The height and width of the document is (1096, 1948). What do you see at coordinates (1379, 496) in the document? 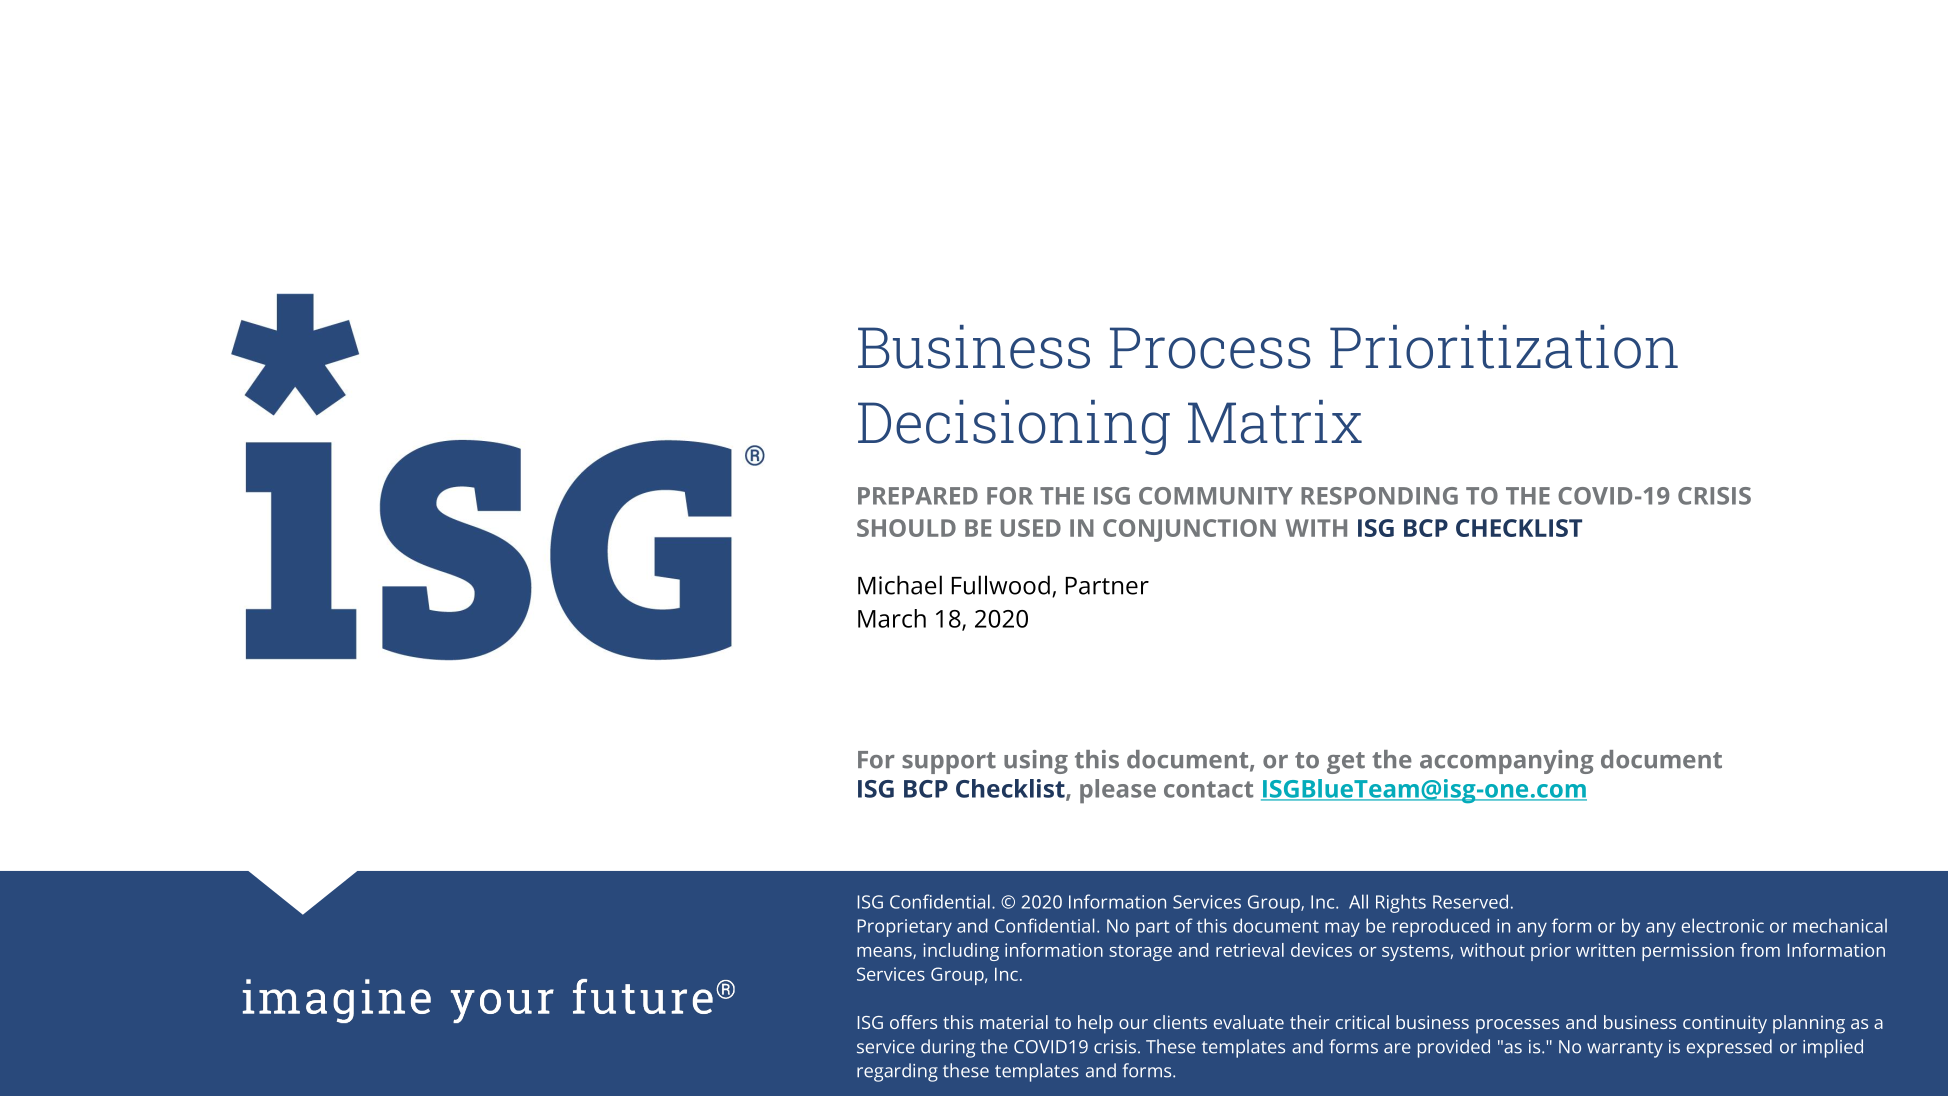
I see `RESPONDING` at bounding box center [1379, 496].
